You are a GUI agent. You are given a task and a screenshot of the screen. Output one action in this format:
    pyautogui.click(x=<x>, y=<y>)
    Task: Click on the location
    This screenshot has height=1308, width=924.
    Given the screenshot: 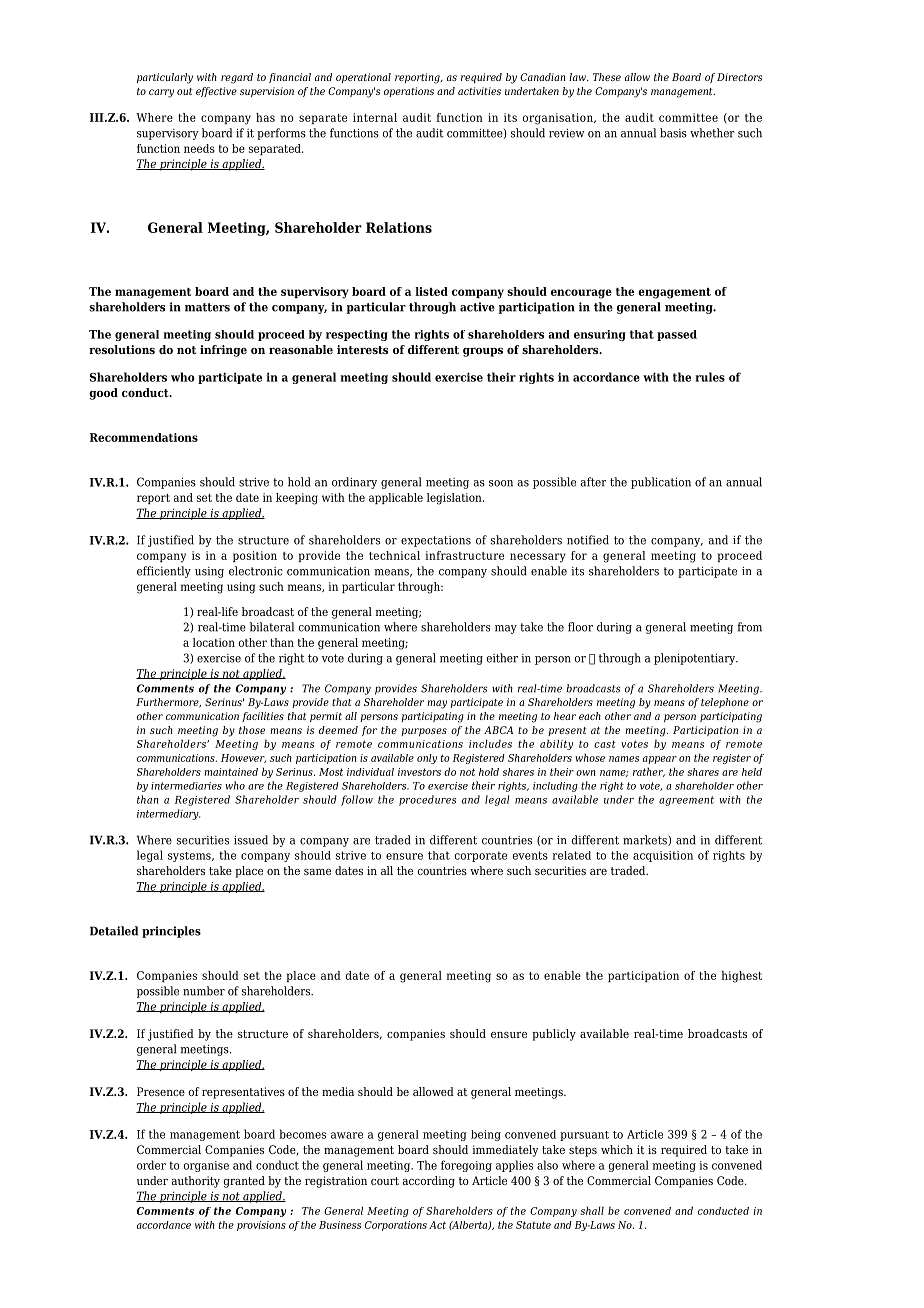 What is the action you would take?
    pyautogui.click(x=214, y=642)
